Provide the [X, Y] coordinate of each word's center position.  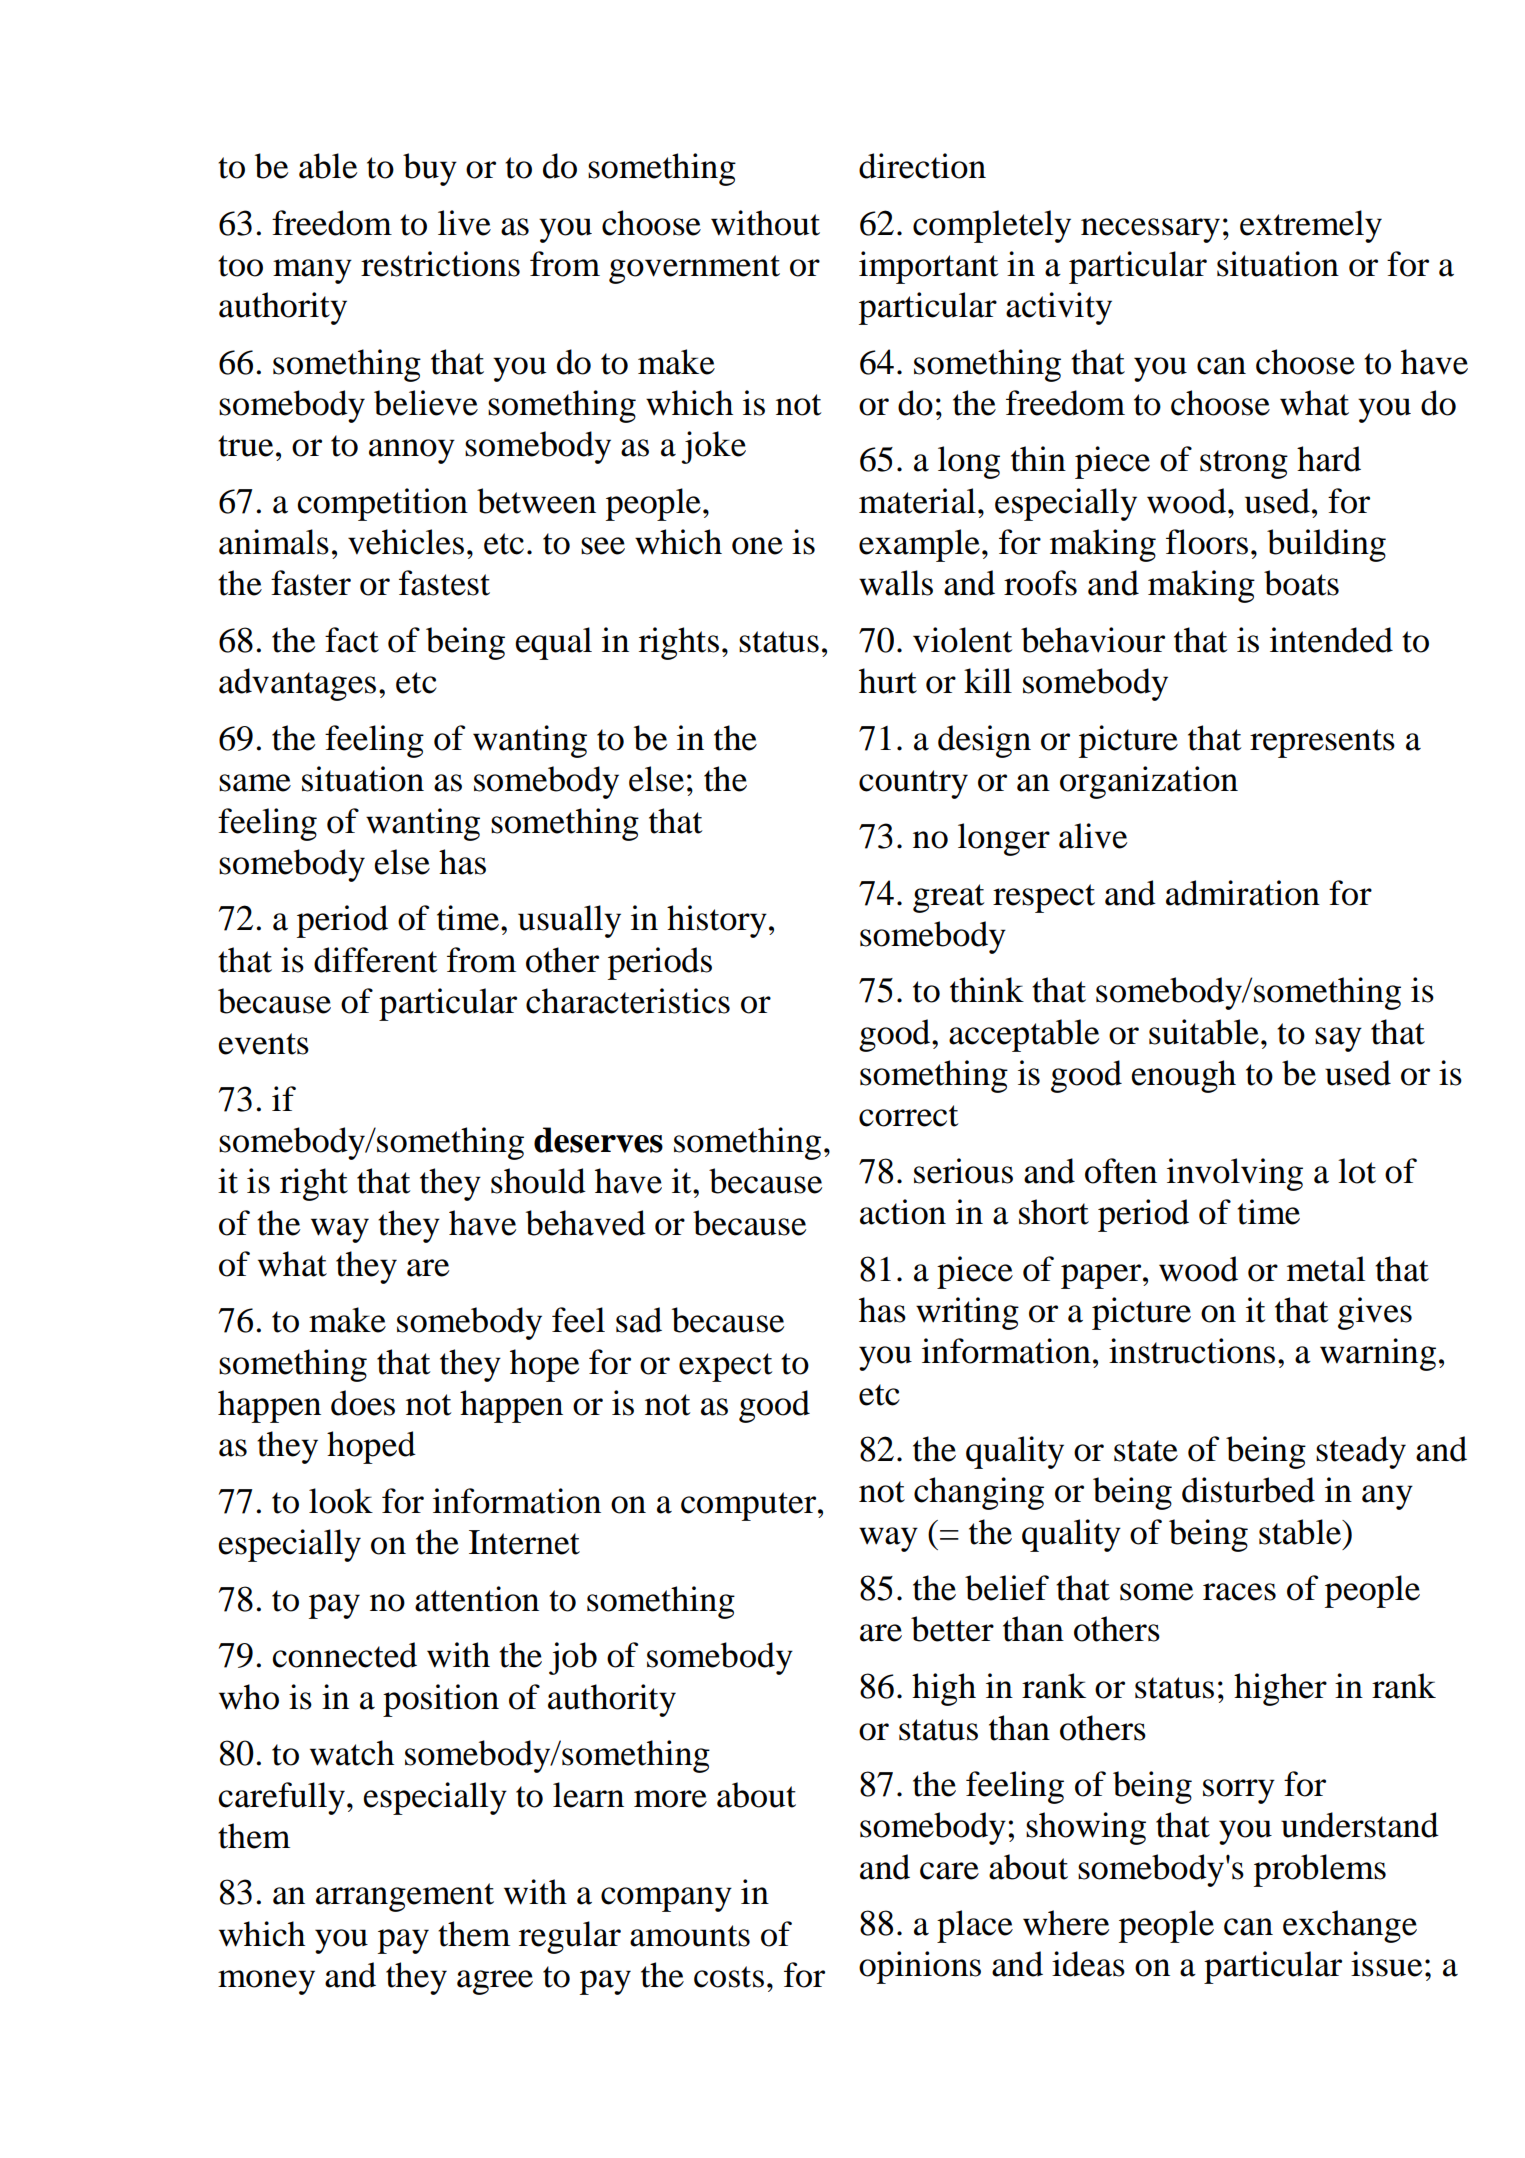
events [263, 1044]
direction [922, 166]
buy [430, 169]
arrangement [405, 1897]
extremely [1311, 226]
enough [1183, 1076]
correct [909, 1116]
